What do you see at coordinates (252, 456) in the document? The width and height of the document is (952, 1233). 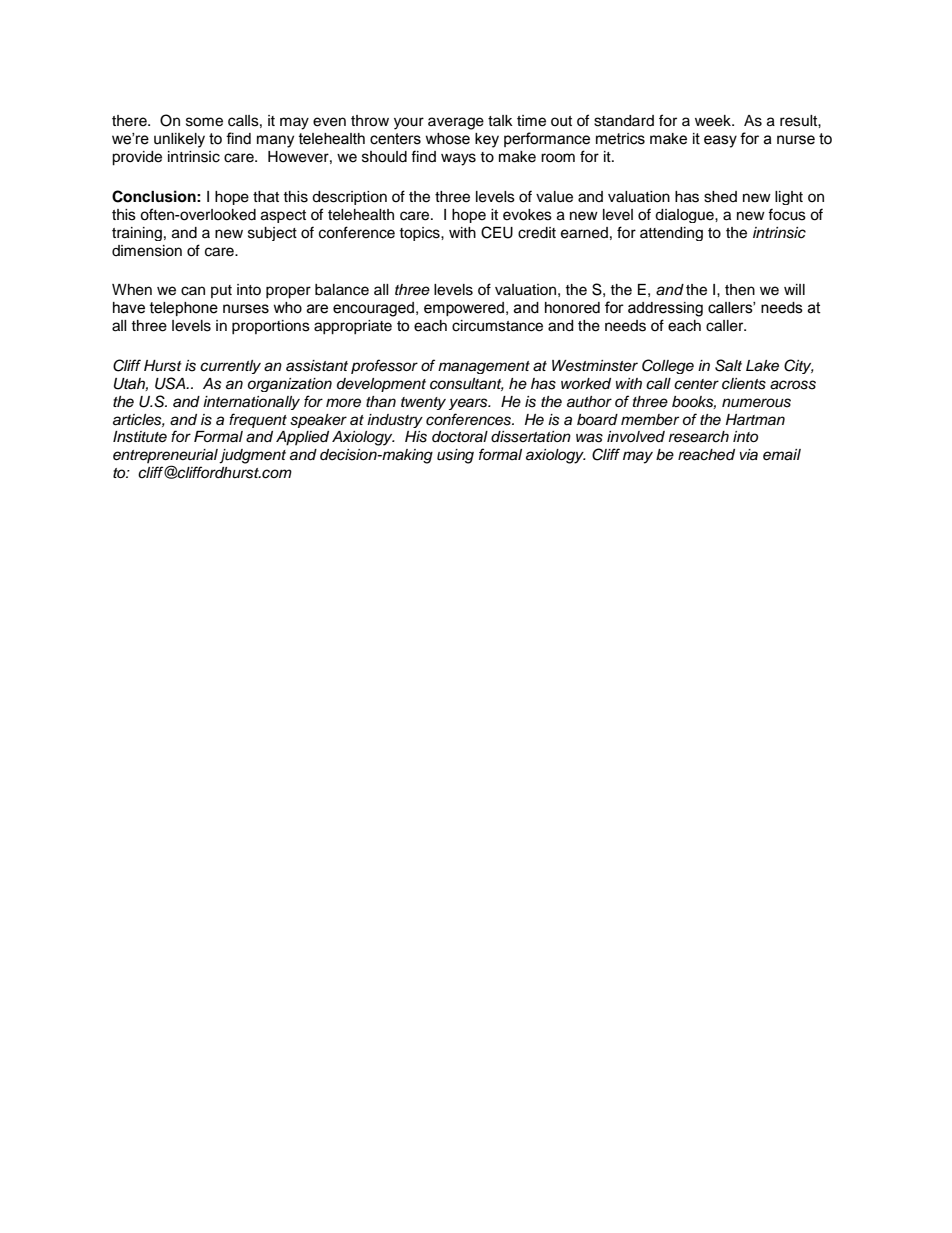 I see `judgment` at bounding box center [252, 456].
